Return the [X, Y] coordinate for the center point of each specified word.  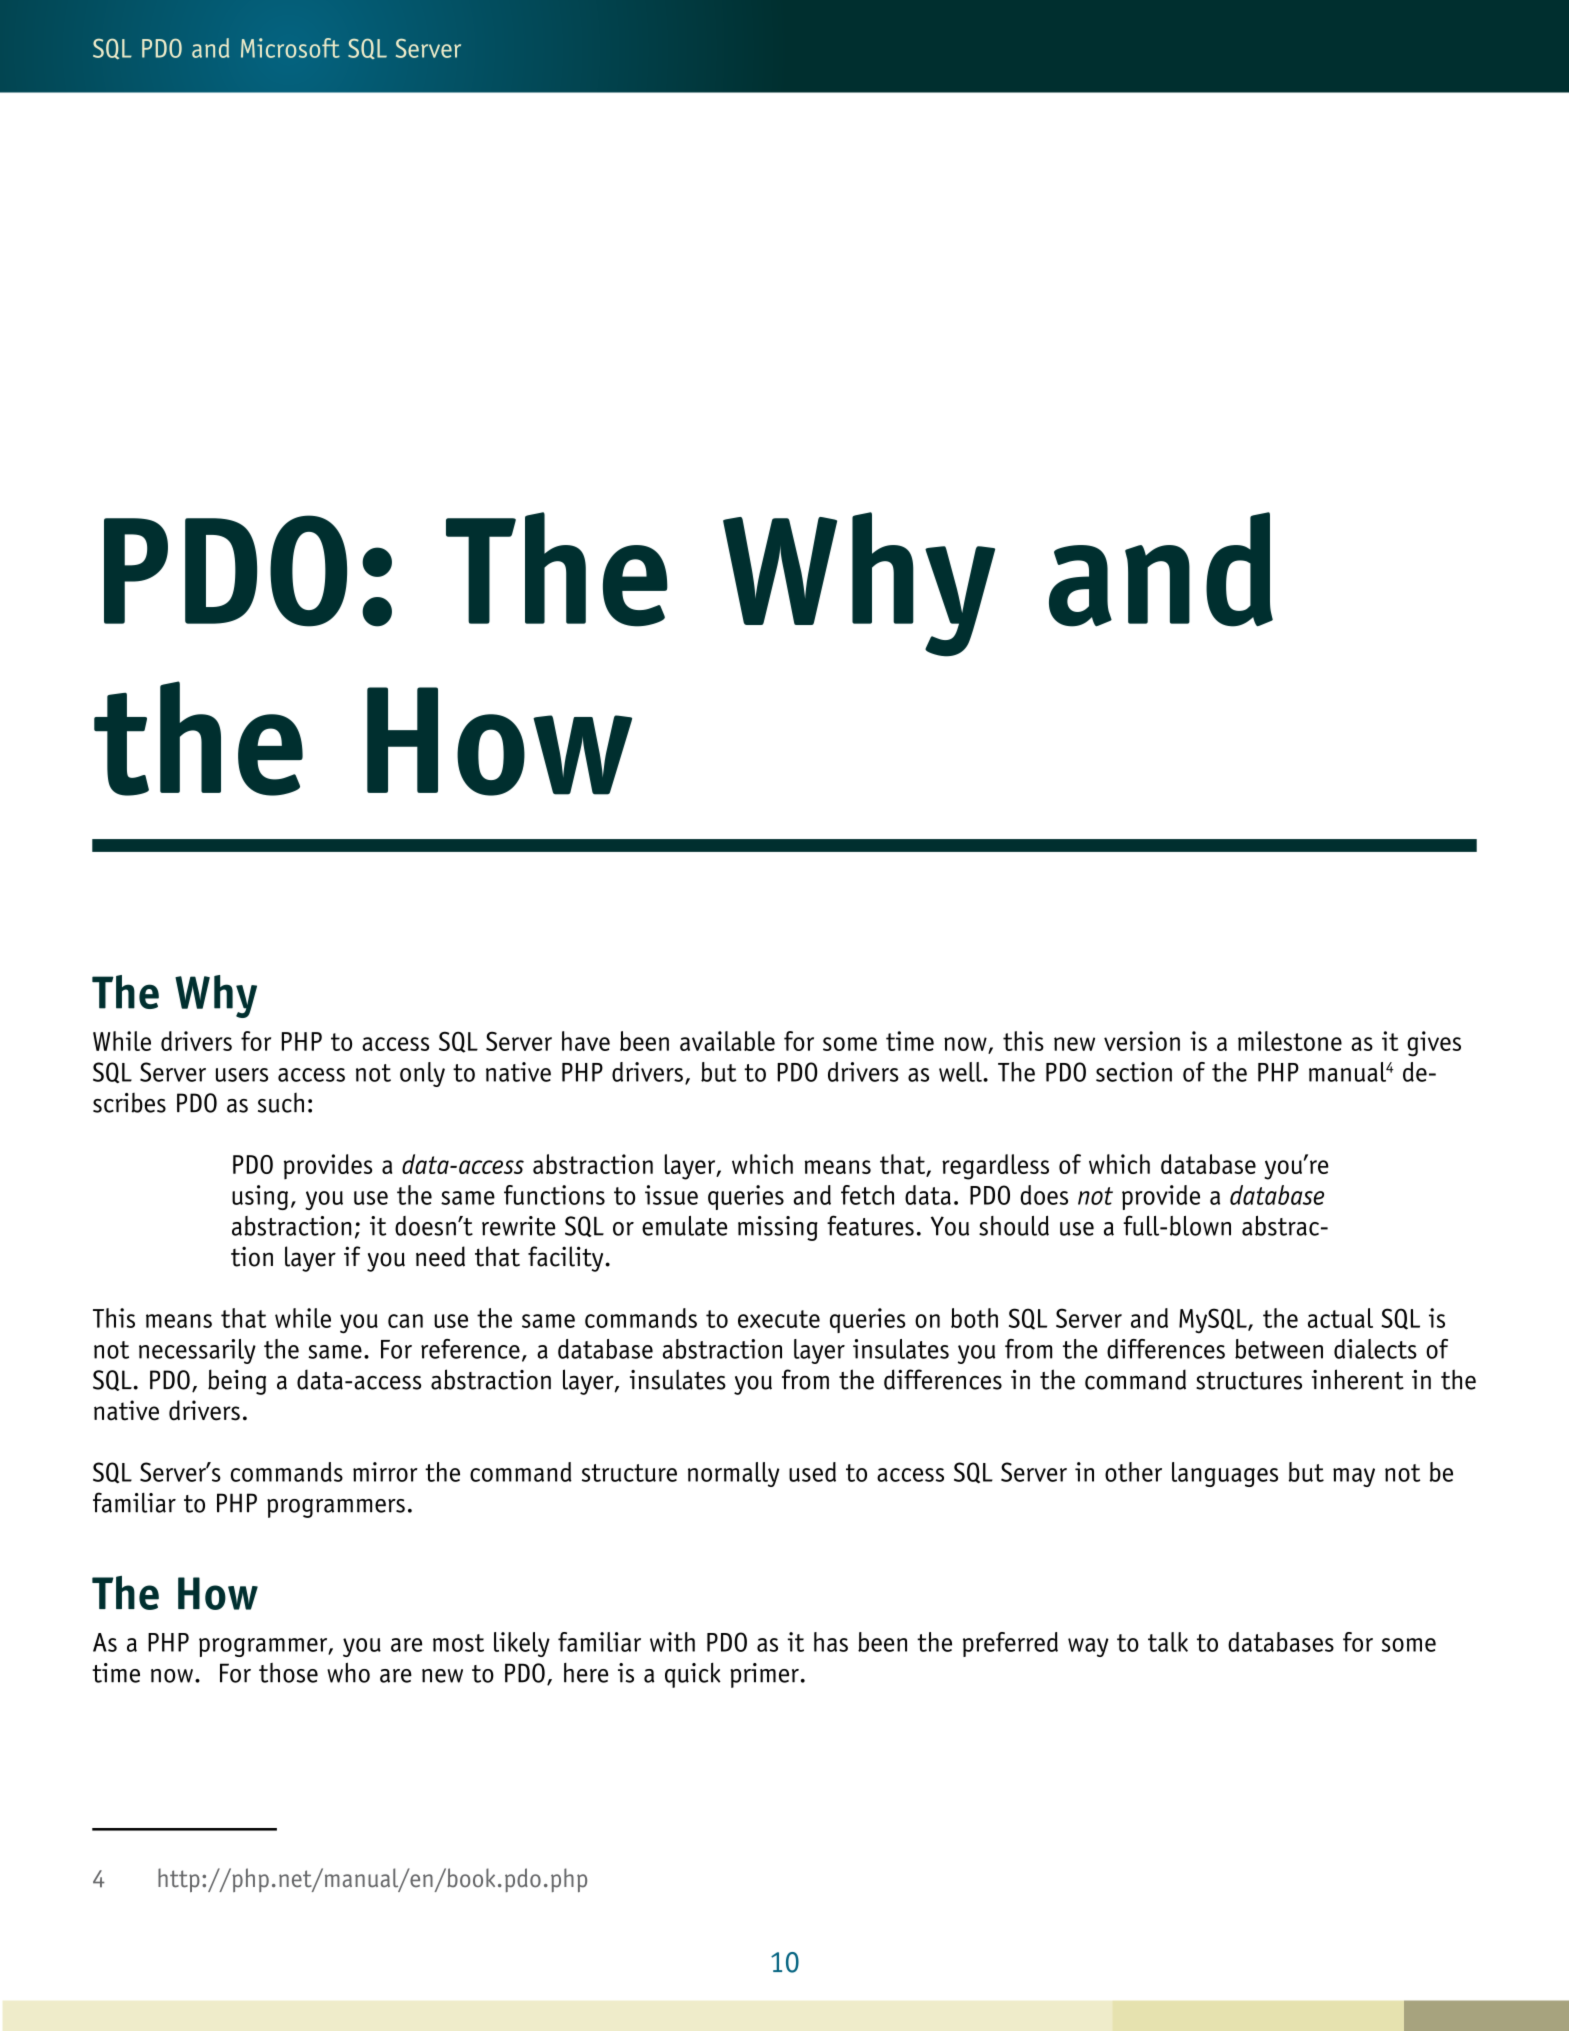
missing [778, 1228]
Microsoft [290, 48]
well [961, 1072]
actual [1340, 1318]
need [440, 1256]
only [422, 1074]
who [348, 1673]
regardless [995, 1167]
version [1142, 1041]
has [831, 1642]
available [727, 1041]
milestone [1290, 1041]
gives [1434, 1044]
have [586, 1041]
